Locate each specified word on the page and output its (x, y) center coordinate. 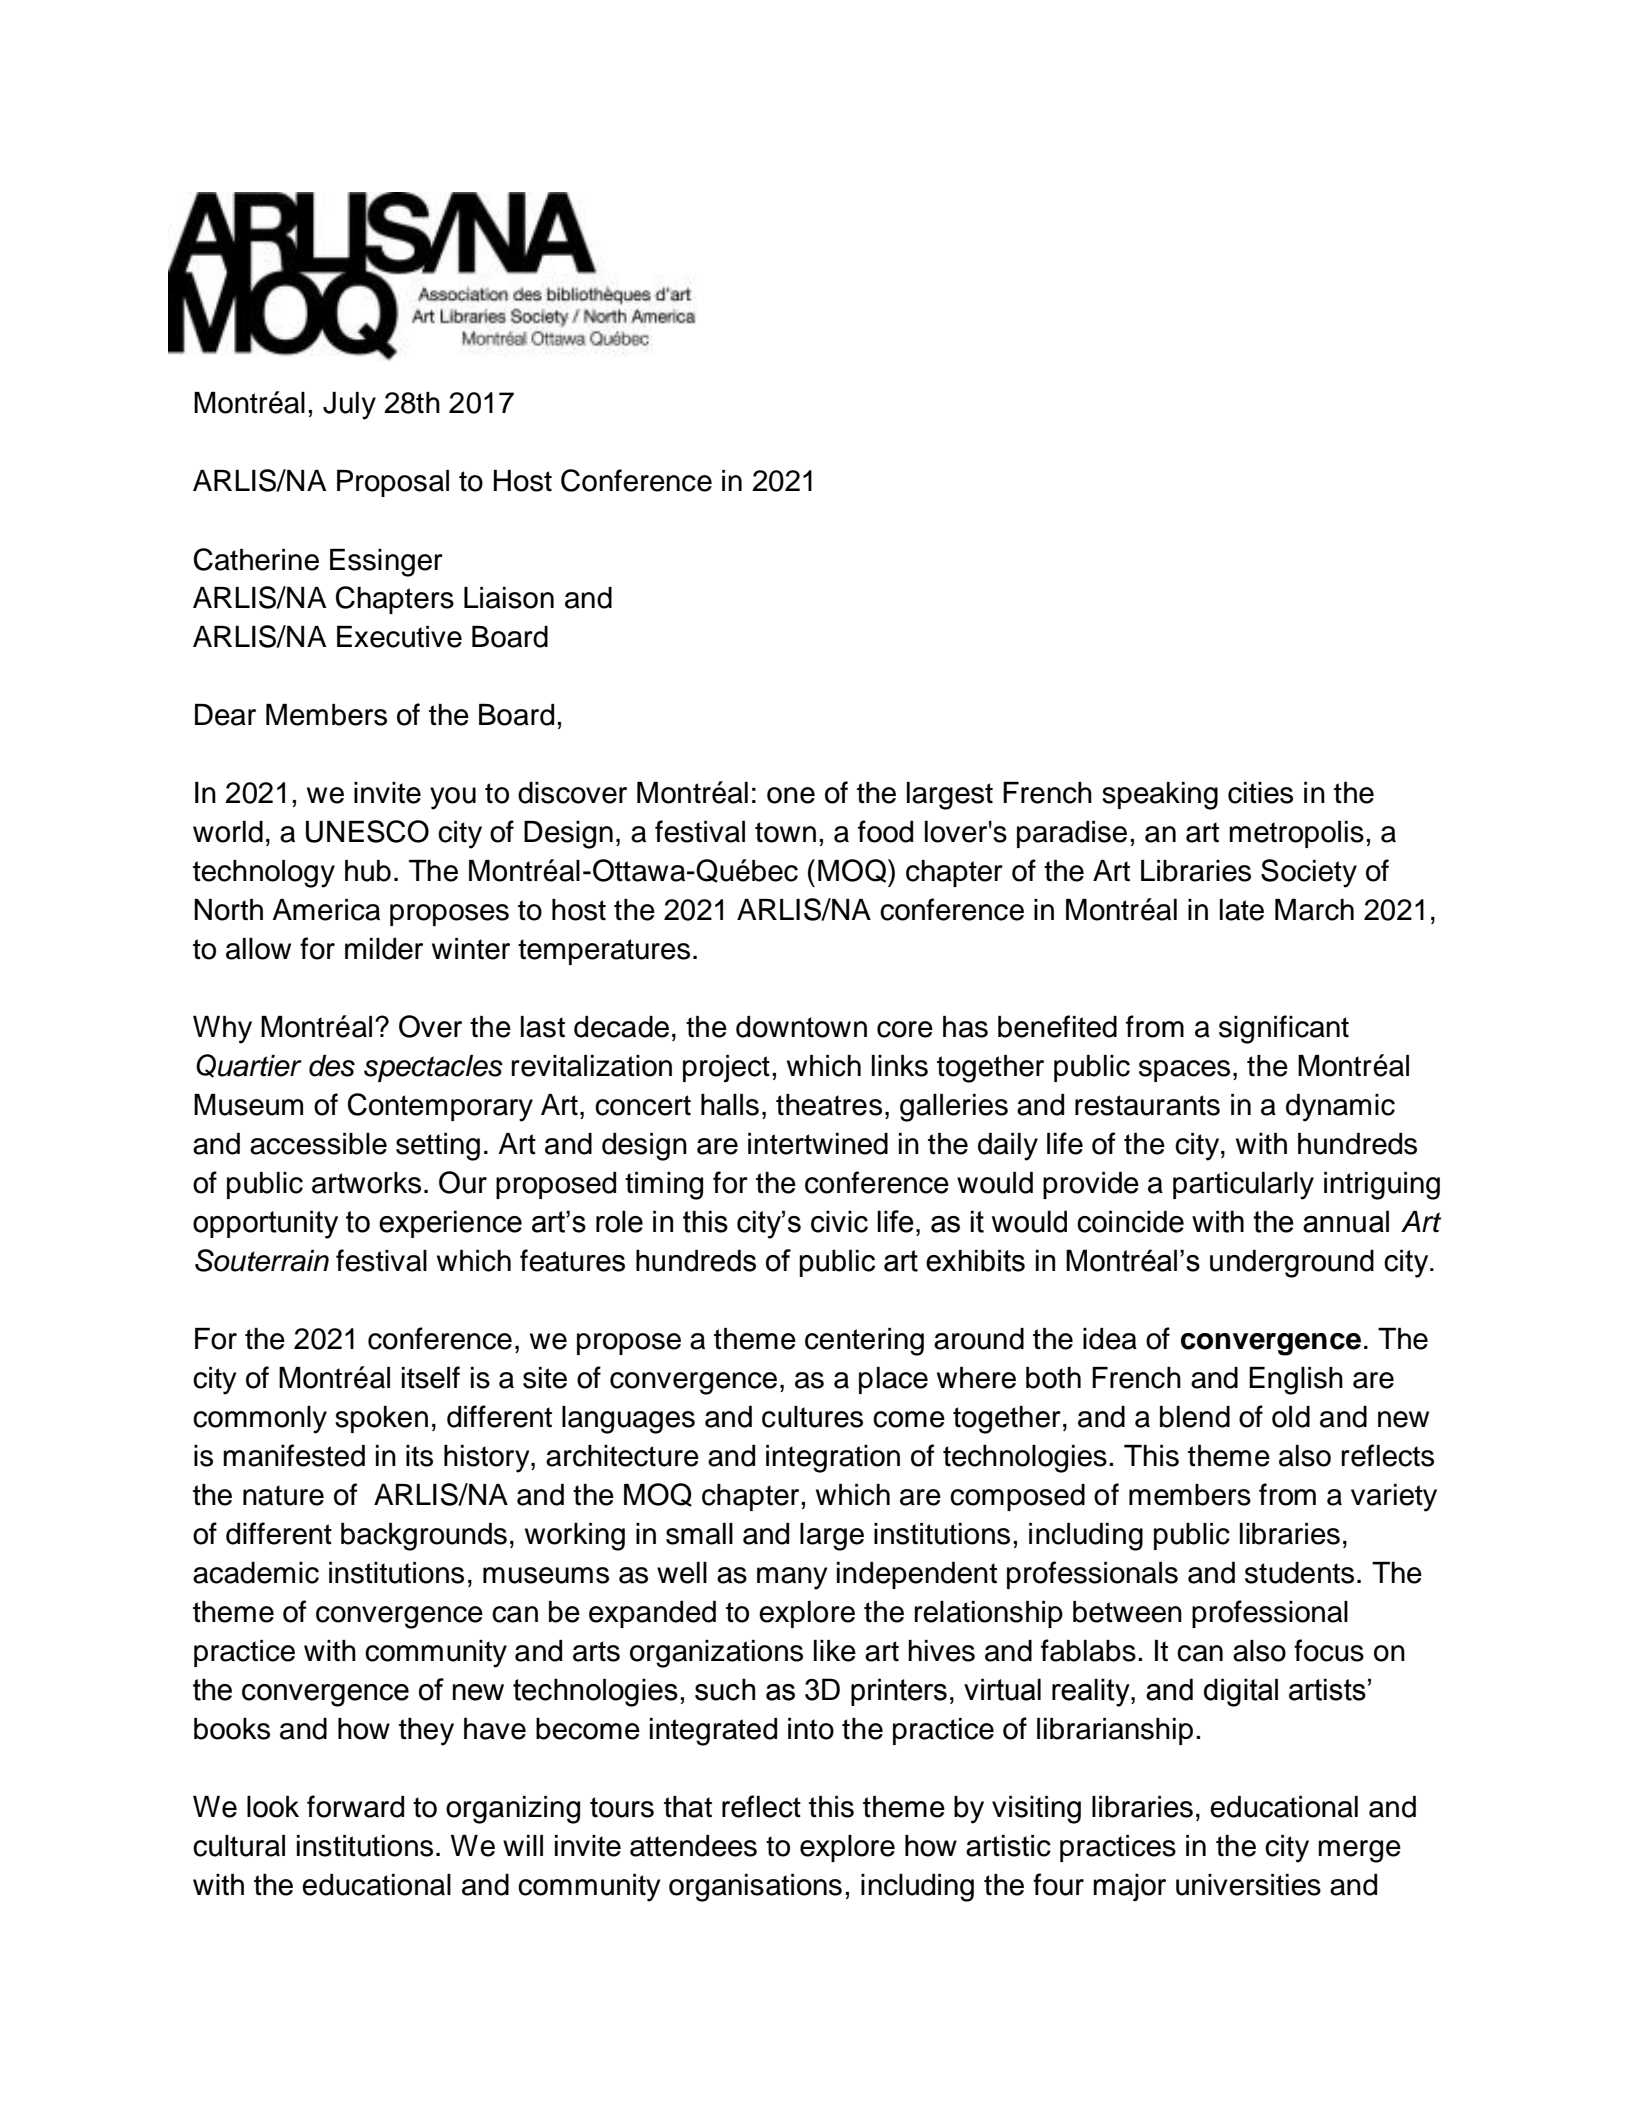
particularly (1243, 1186)
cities (1260, 793)
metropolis (1296, 834)
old (1291, 1417)
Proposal (393, 483)
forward (355, 1806)
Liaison (509, 598)
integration (833, 1459)
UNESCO (367, 831)
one (791, 795)
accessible (318, 1144)
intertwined (818, 1144)
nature (283, 1495)
